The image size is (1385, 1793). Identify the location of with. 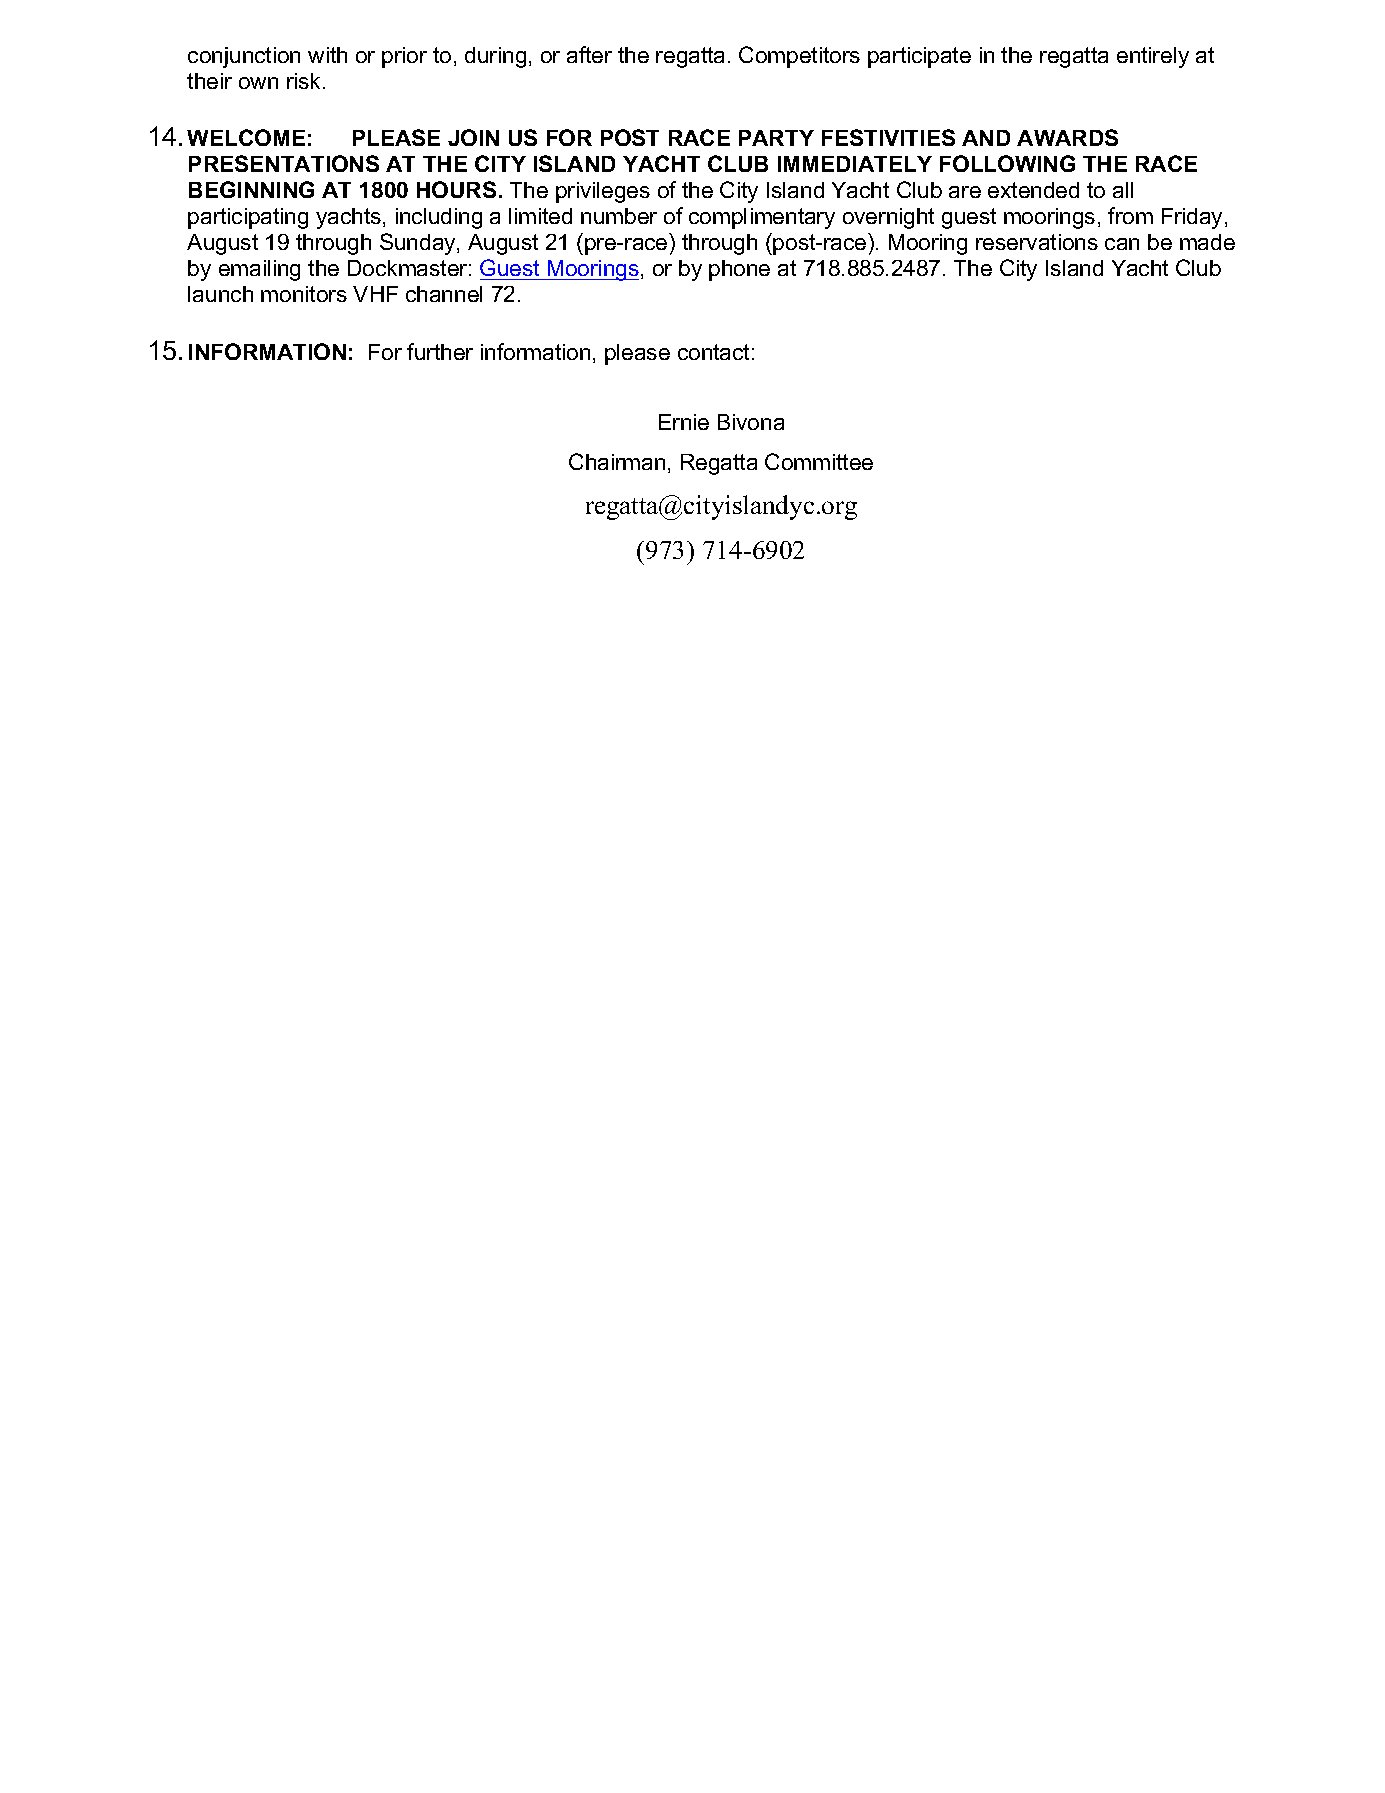
(327, 55).
